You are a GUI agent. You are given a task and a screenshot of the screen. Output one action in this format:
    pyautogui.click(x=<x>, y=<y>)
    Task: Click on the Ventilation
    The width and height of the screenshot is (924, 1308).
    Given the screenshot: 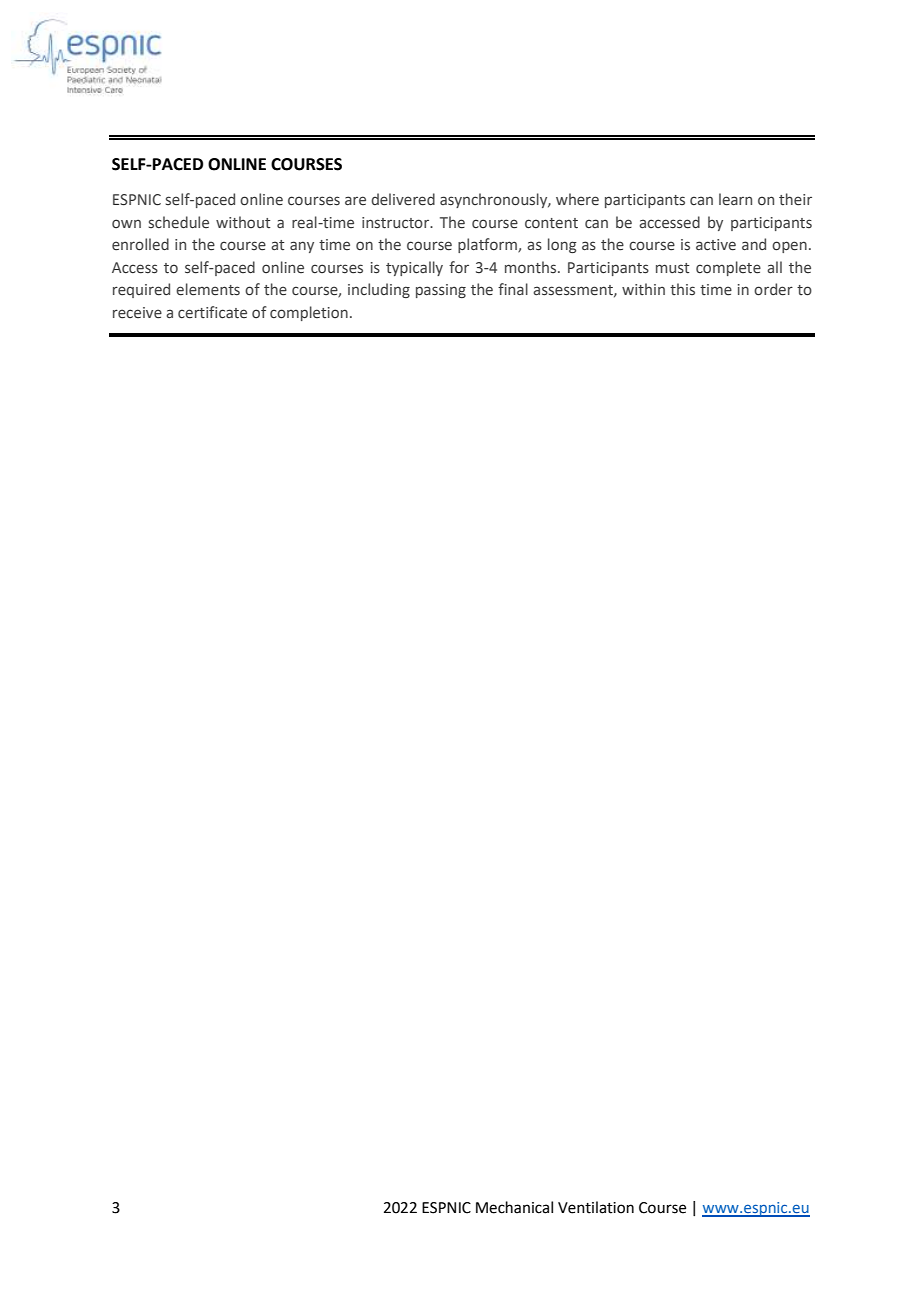 What is the action you would take?
    pyautogui.click(x=596, y=1207)
